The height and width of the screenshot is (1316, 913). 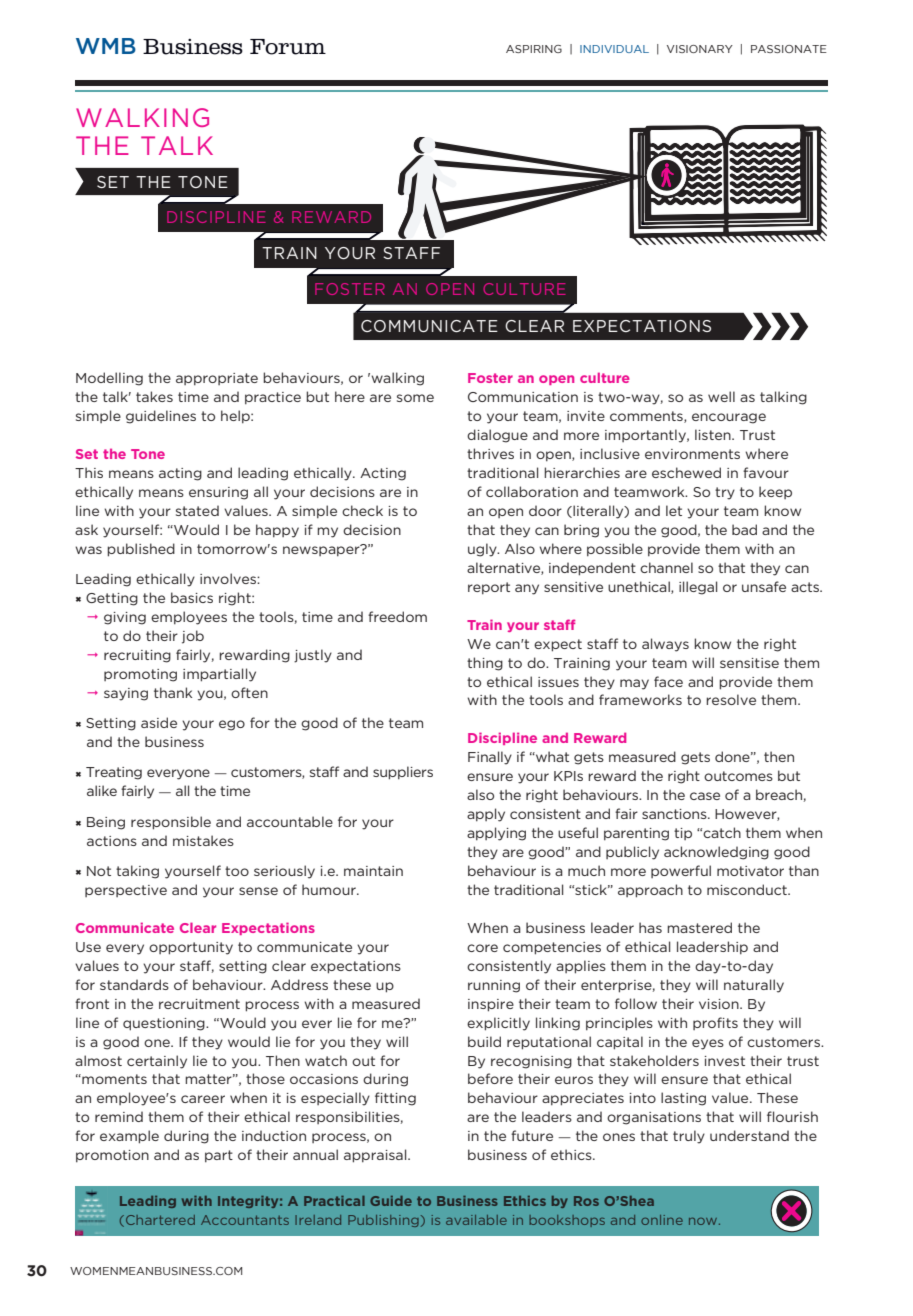 What do you see at coordinates (705, 796) in the screenshot?
I see `case` at bounding box center [705, 796].
